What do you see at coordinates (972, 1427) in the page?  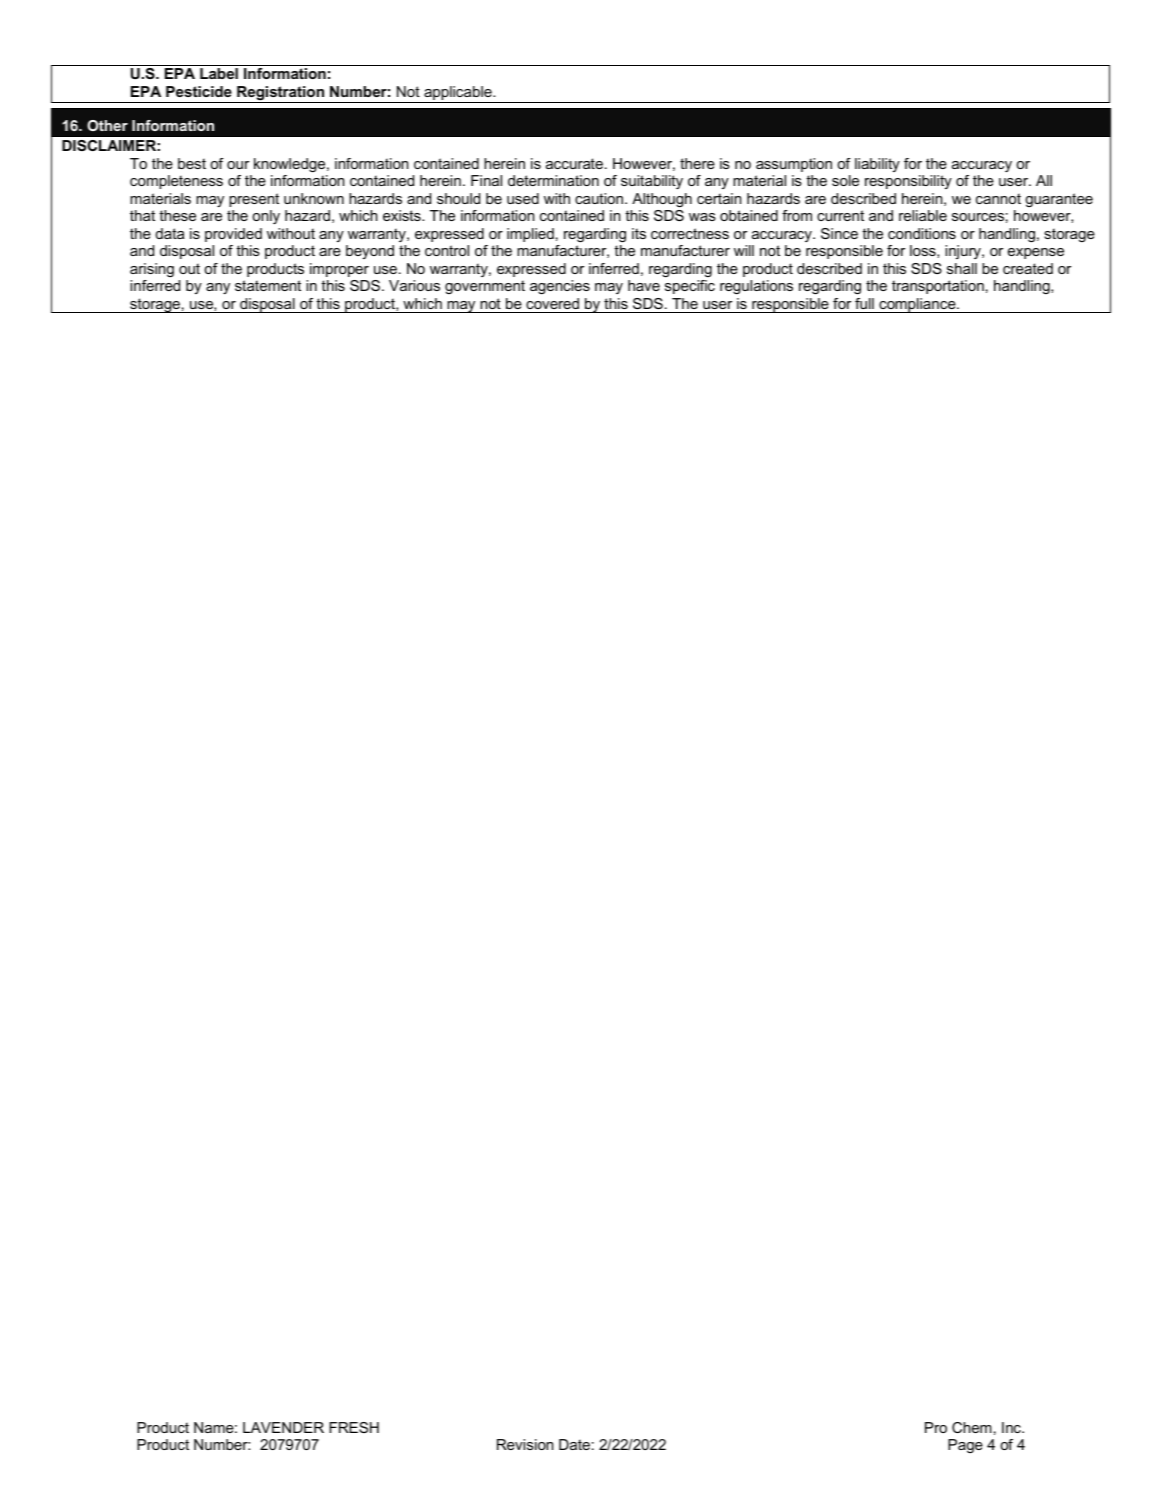 I see `Chem` at bounding box center [972, 1427].
